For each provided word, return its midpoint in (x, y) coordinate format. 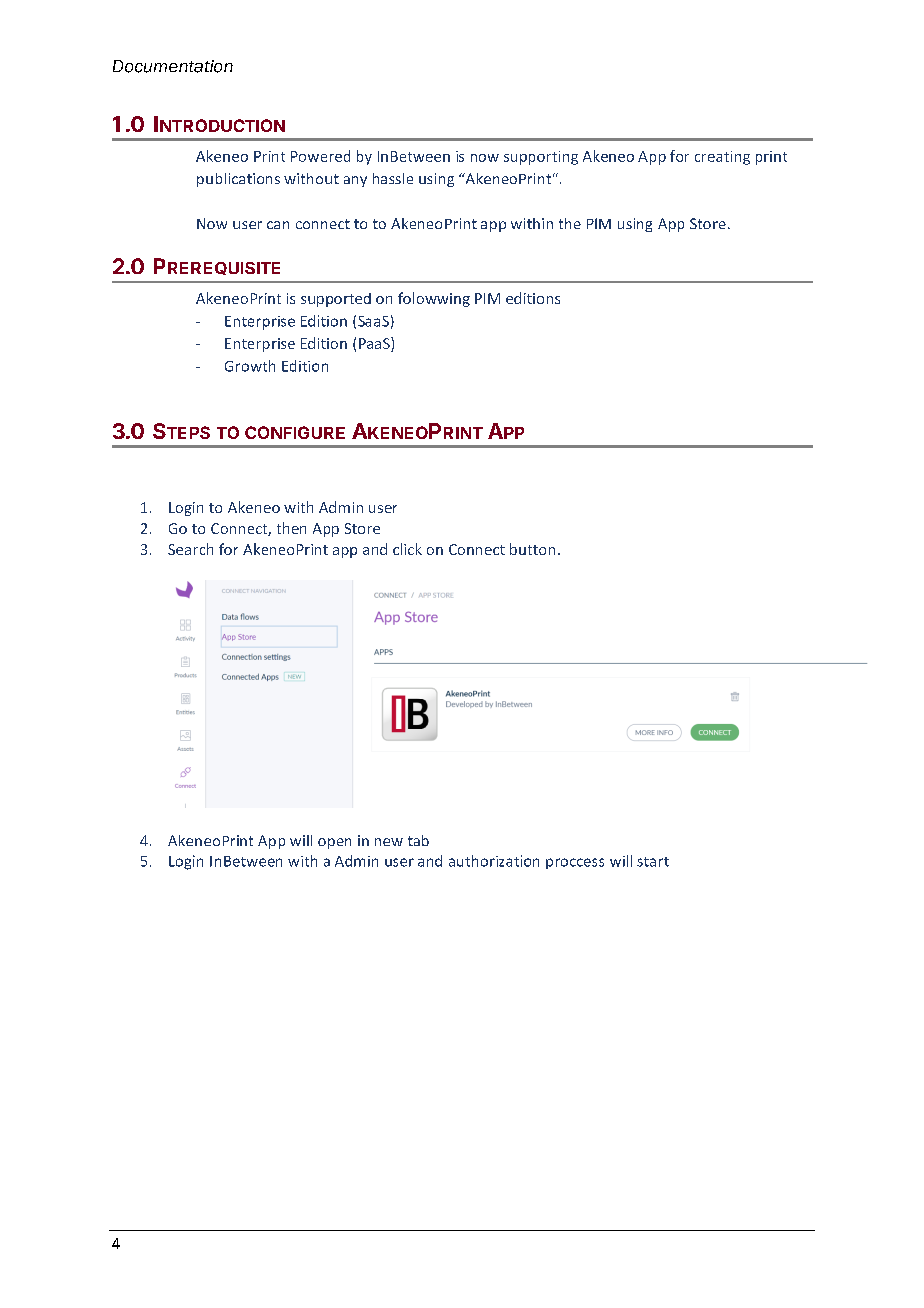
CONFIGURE (295, 432)
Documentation (173, 66)
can (278, 225)
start (653, 862)
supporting (541, 158)
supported (336, 300)
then (291, 528)
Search (190, 549)
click (407, 549)
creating (722, 158)
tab (418, 840)
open (334, 843)
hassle (393, 178)
